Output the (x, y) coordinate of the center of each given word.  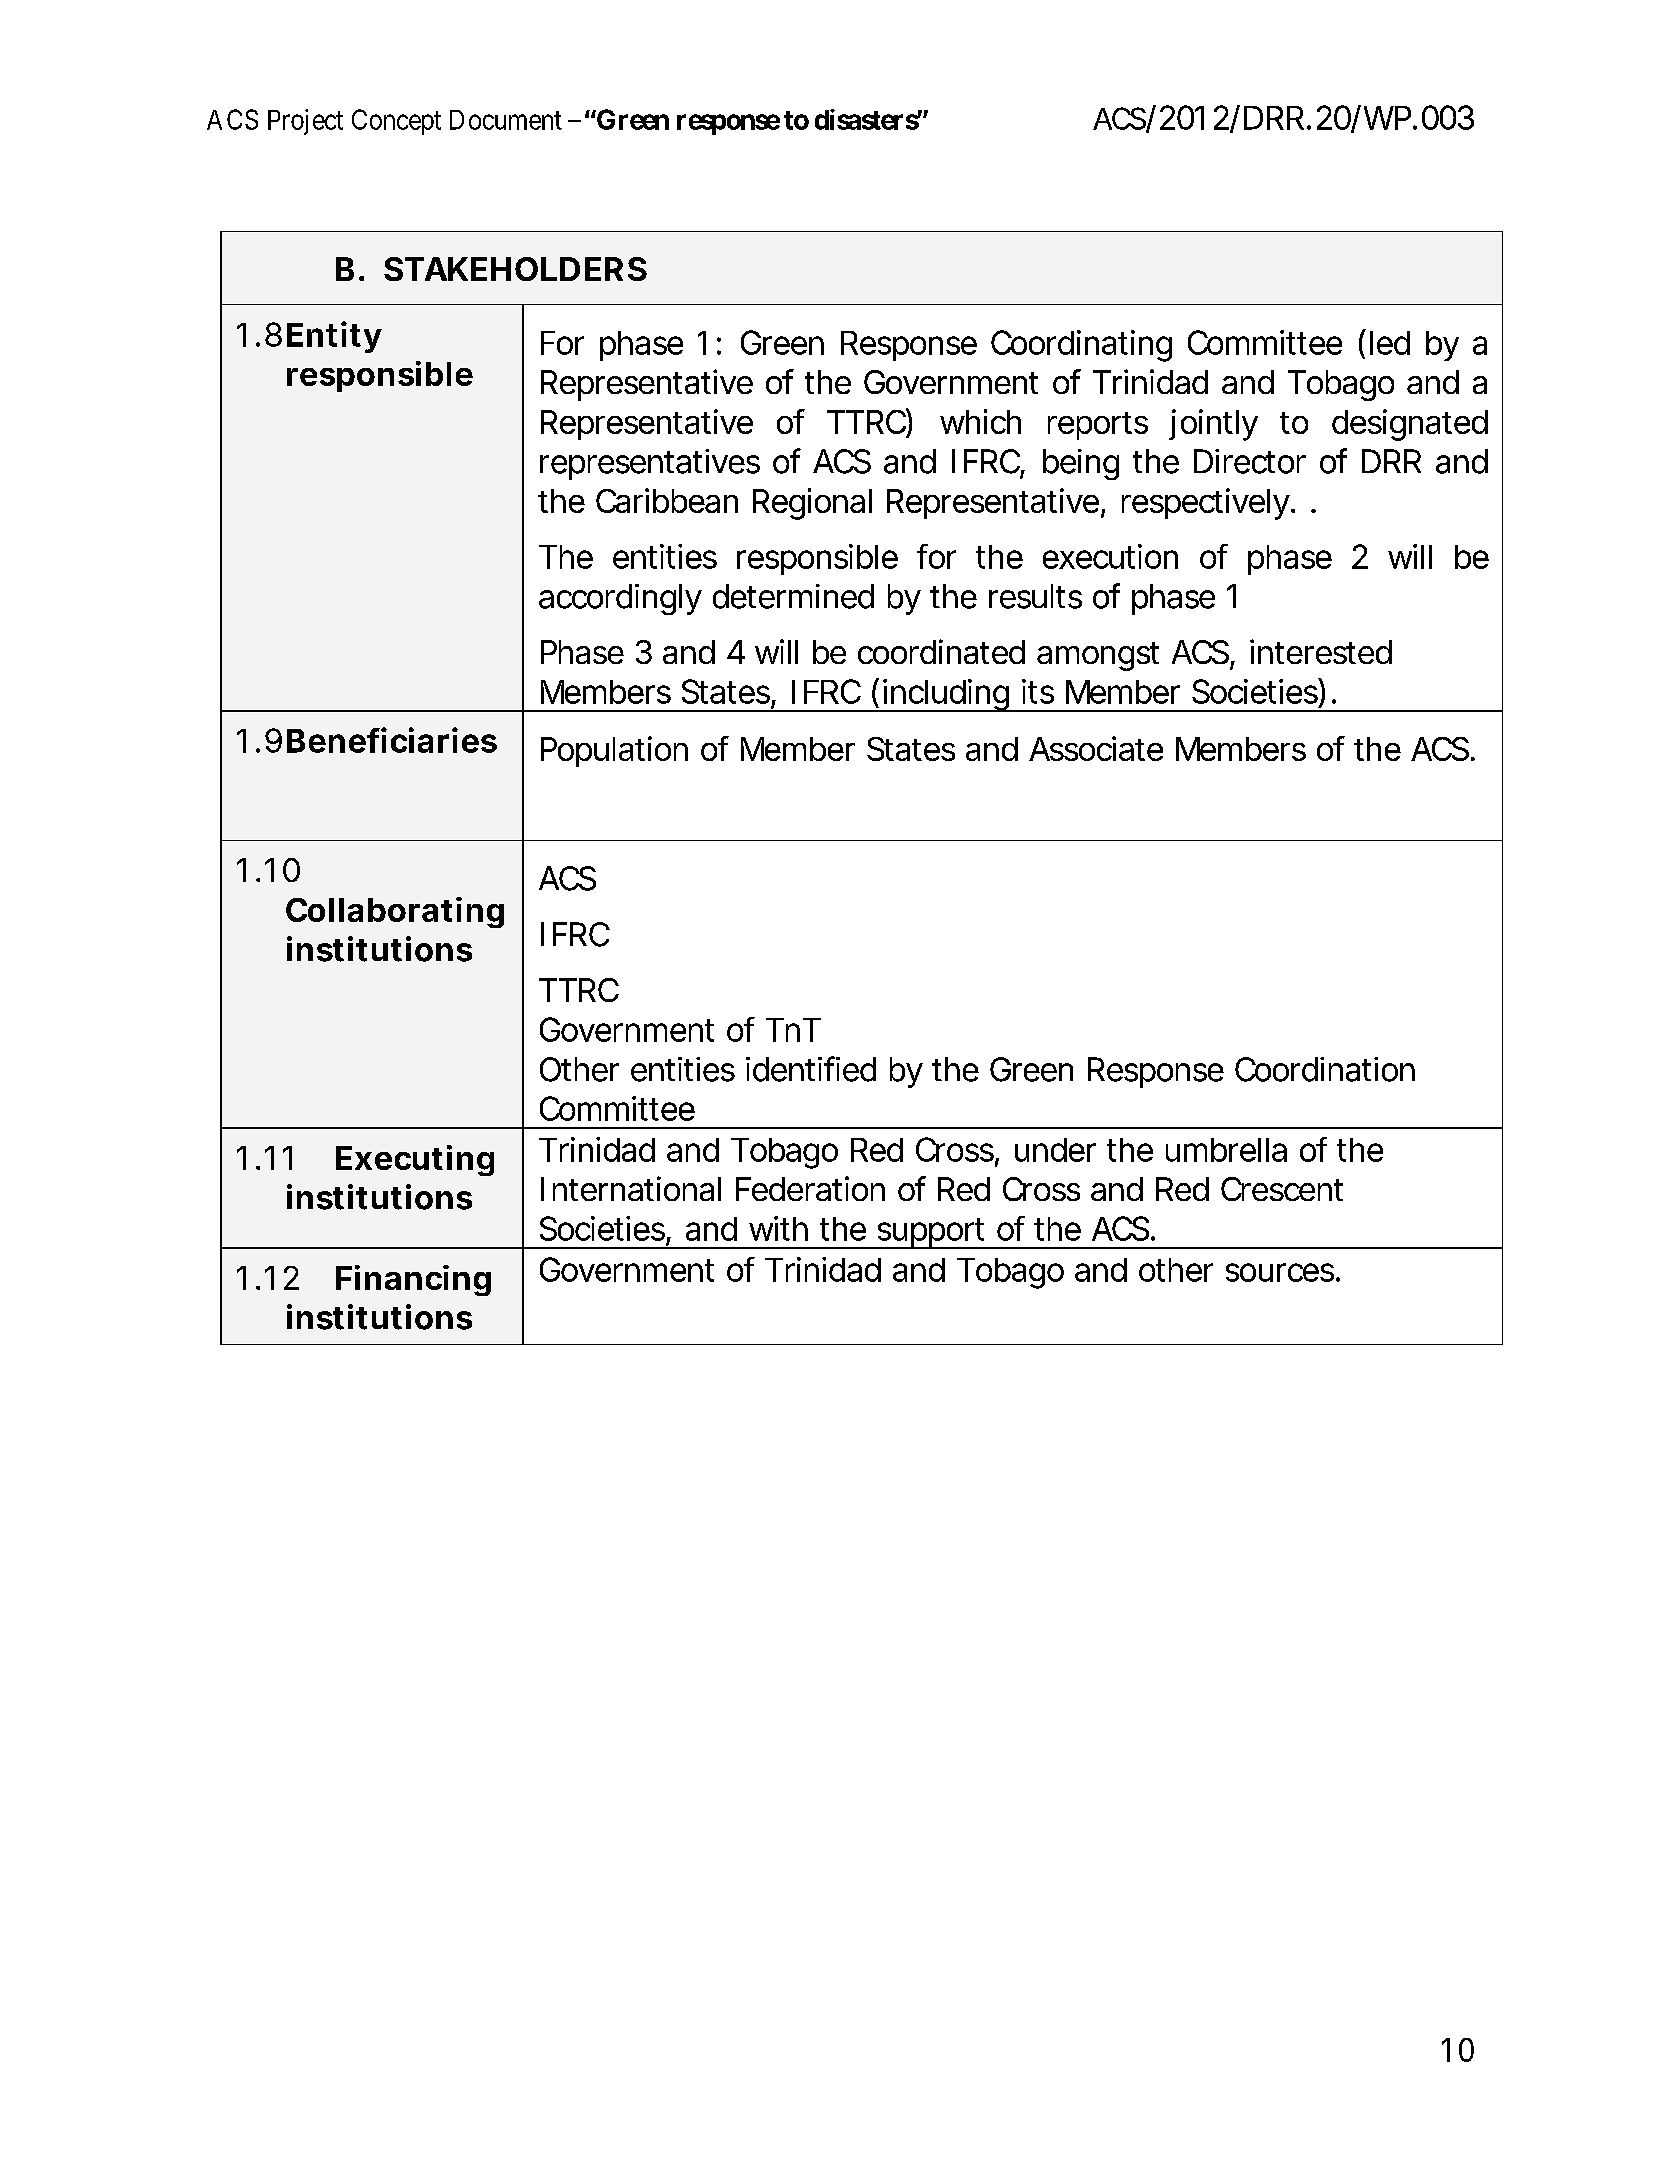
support (931, 1233)
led (1390, 343)
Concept (396, 122)
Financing (413, 1280)
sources (1281, 1272)
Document (506, 120)
